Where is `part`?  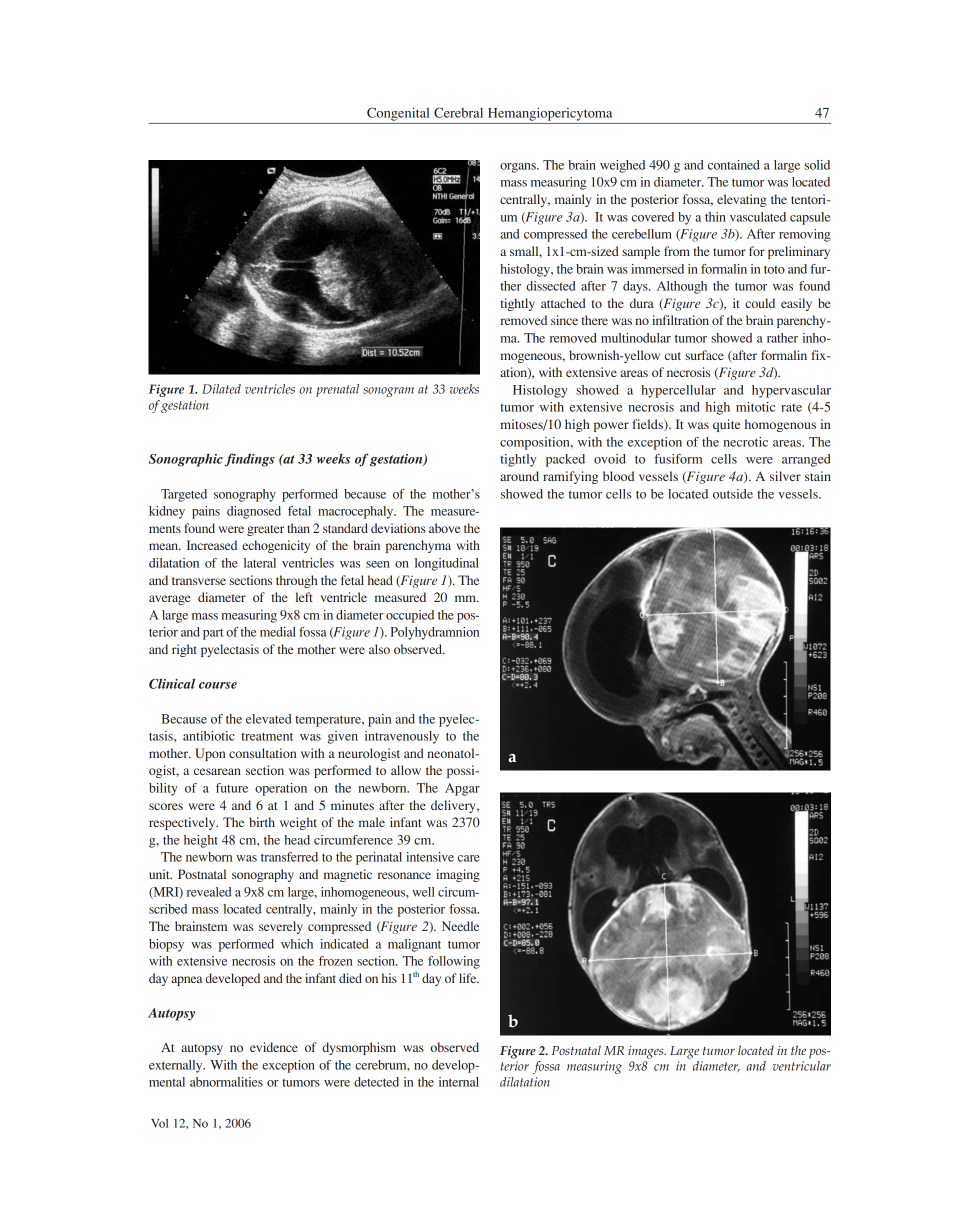 part is located at coordinates (213, 634).
